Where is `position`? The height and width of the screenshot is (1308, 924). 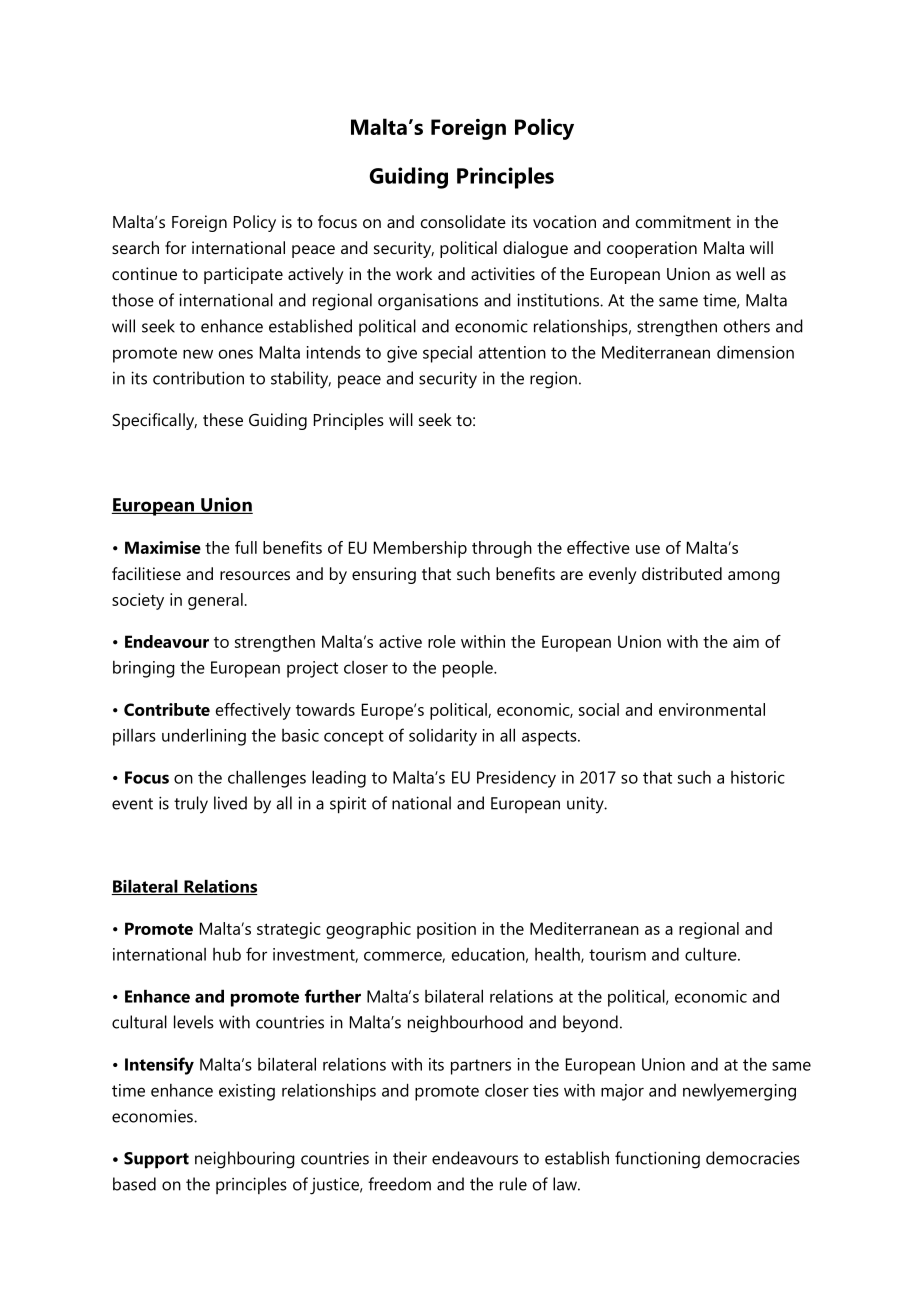
position is located at coordinates (446, 930).
